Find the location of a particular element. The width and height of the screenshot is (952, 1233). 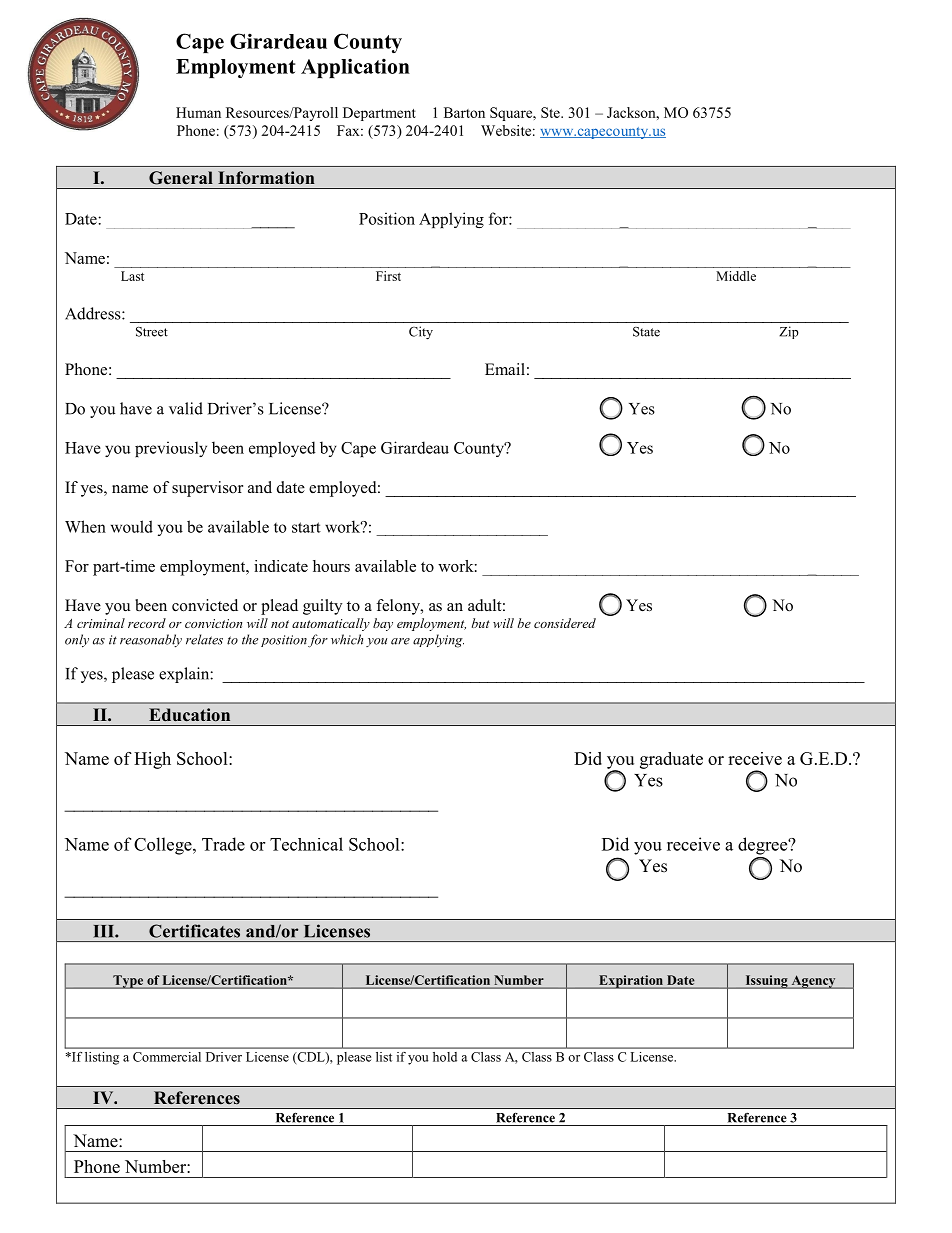

Issuing is located at coordinates (766, 982).
